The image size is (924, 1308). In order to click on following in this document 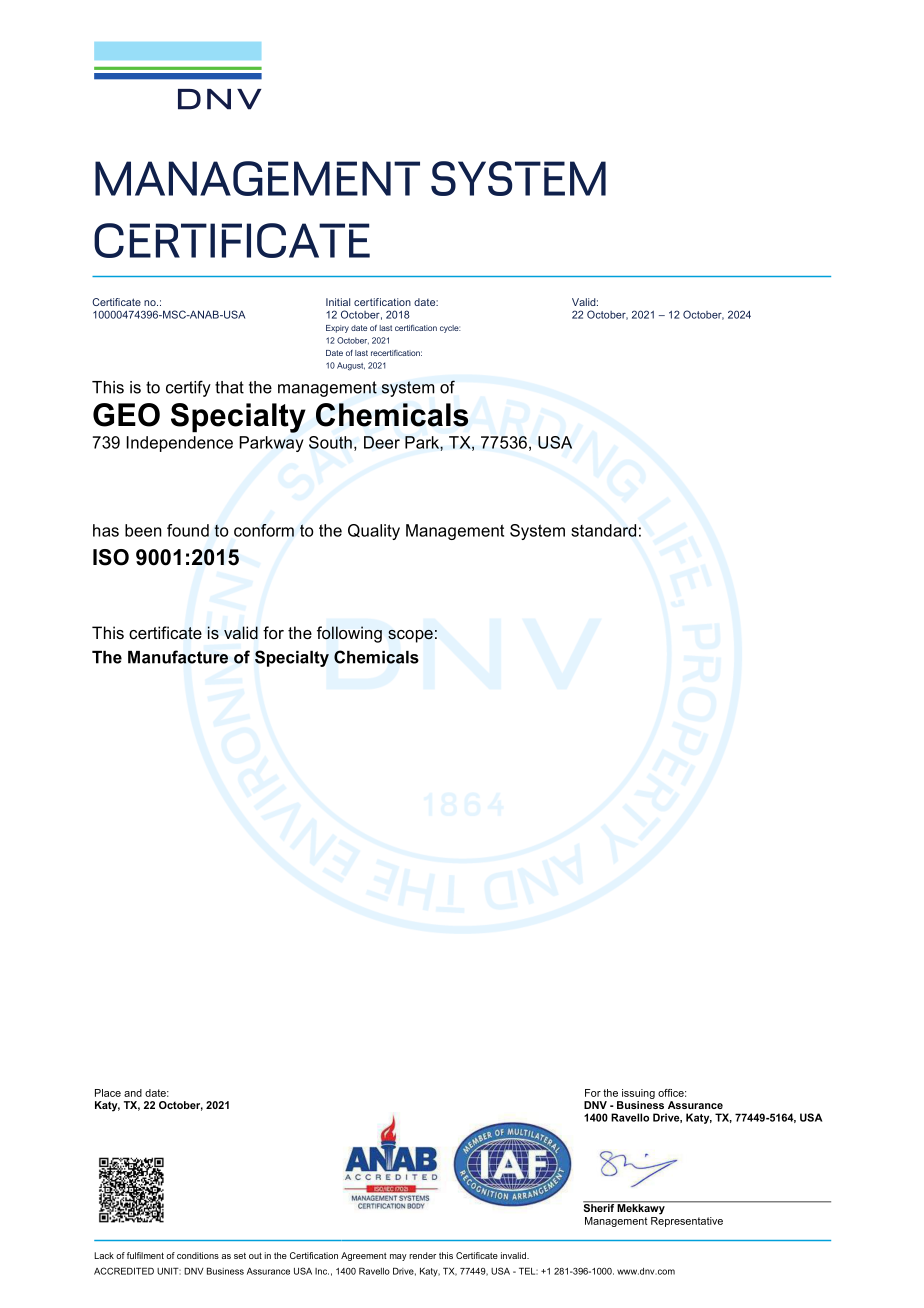, I will do `click(349, 634)`.
